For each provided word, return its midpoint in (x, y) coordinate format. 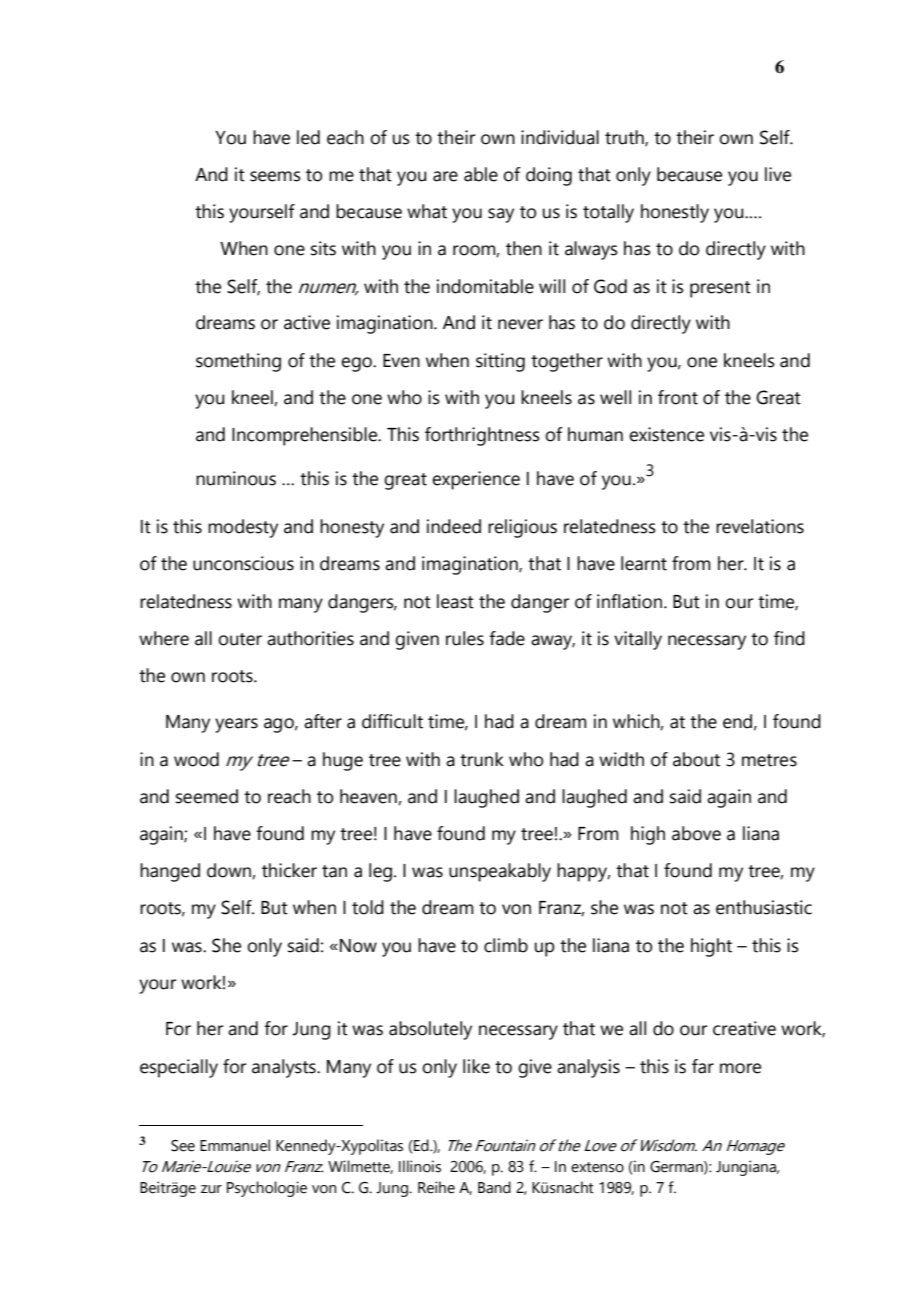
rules (465, 638)
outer (240, 639)
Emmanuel (235, 1145)
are (445, 176)
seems (275, 176)
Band (494, 1187)
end (737, 721)
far (703, 1066)
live (778, 174)
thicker (289, 870)
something (238, 362)
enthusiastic (764, 907)
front (678, 397)
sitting (500, 362)
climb (506, 945)
